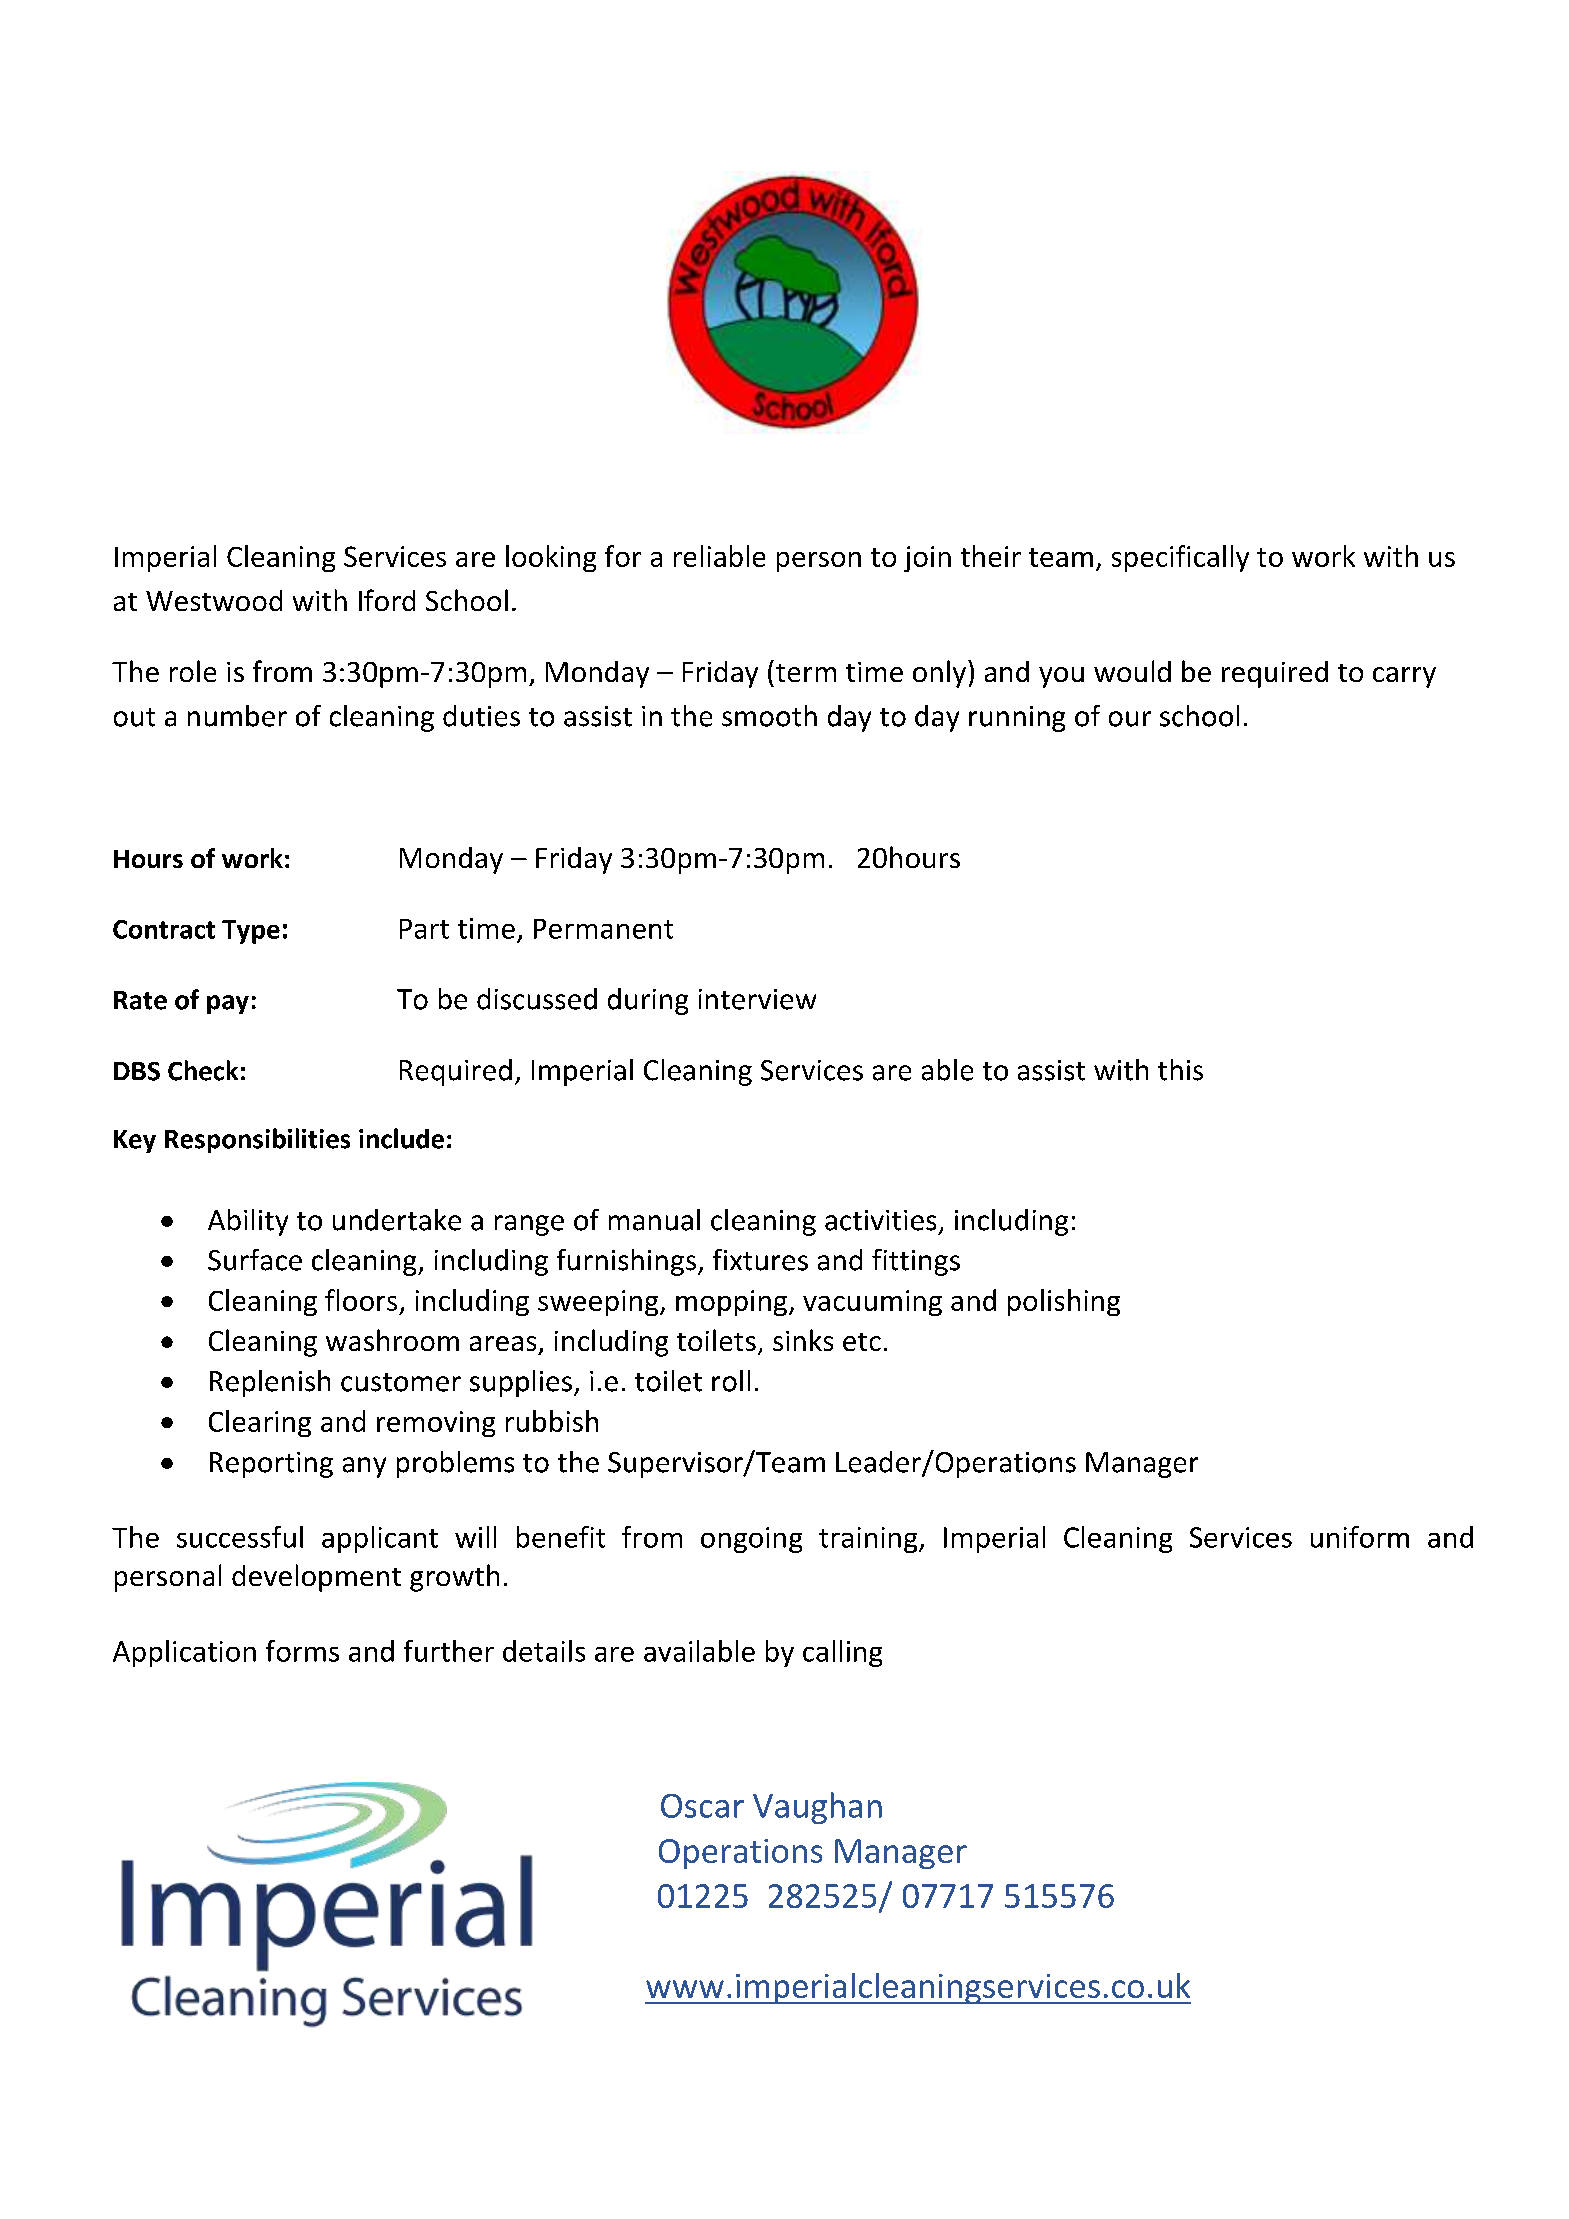 Image resolution: width=1569 pixels, height=2219 pixels. What do you see at coordinates (1064, 1302) in the screenshot?
I see `polishing` at bounding box center [1064, 1302].
